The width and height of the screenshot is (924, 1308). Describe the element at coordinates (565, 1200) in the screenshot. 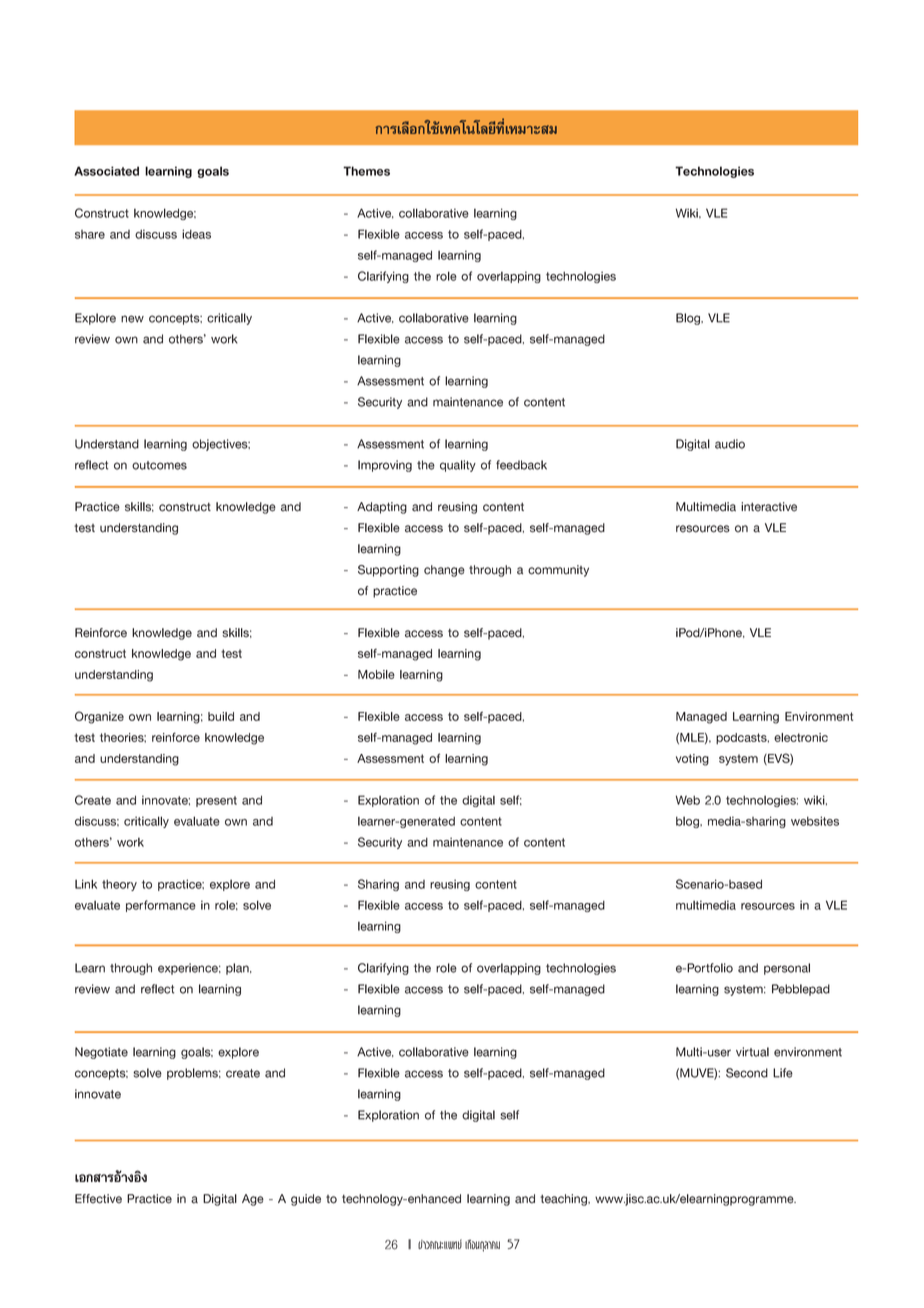

I see `teaching` at that location.
